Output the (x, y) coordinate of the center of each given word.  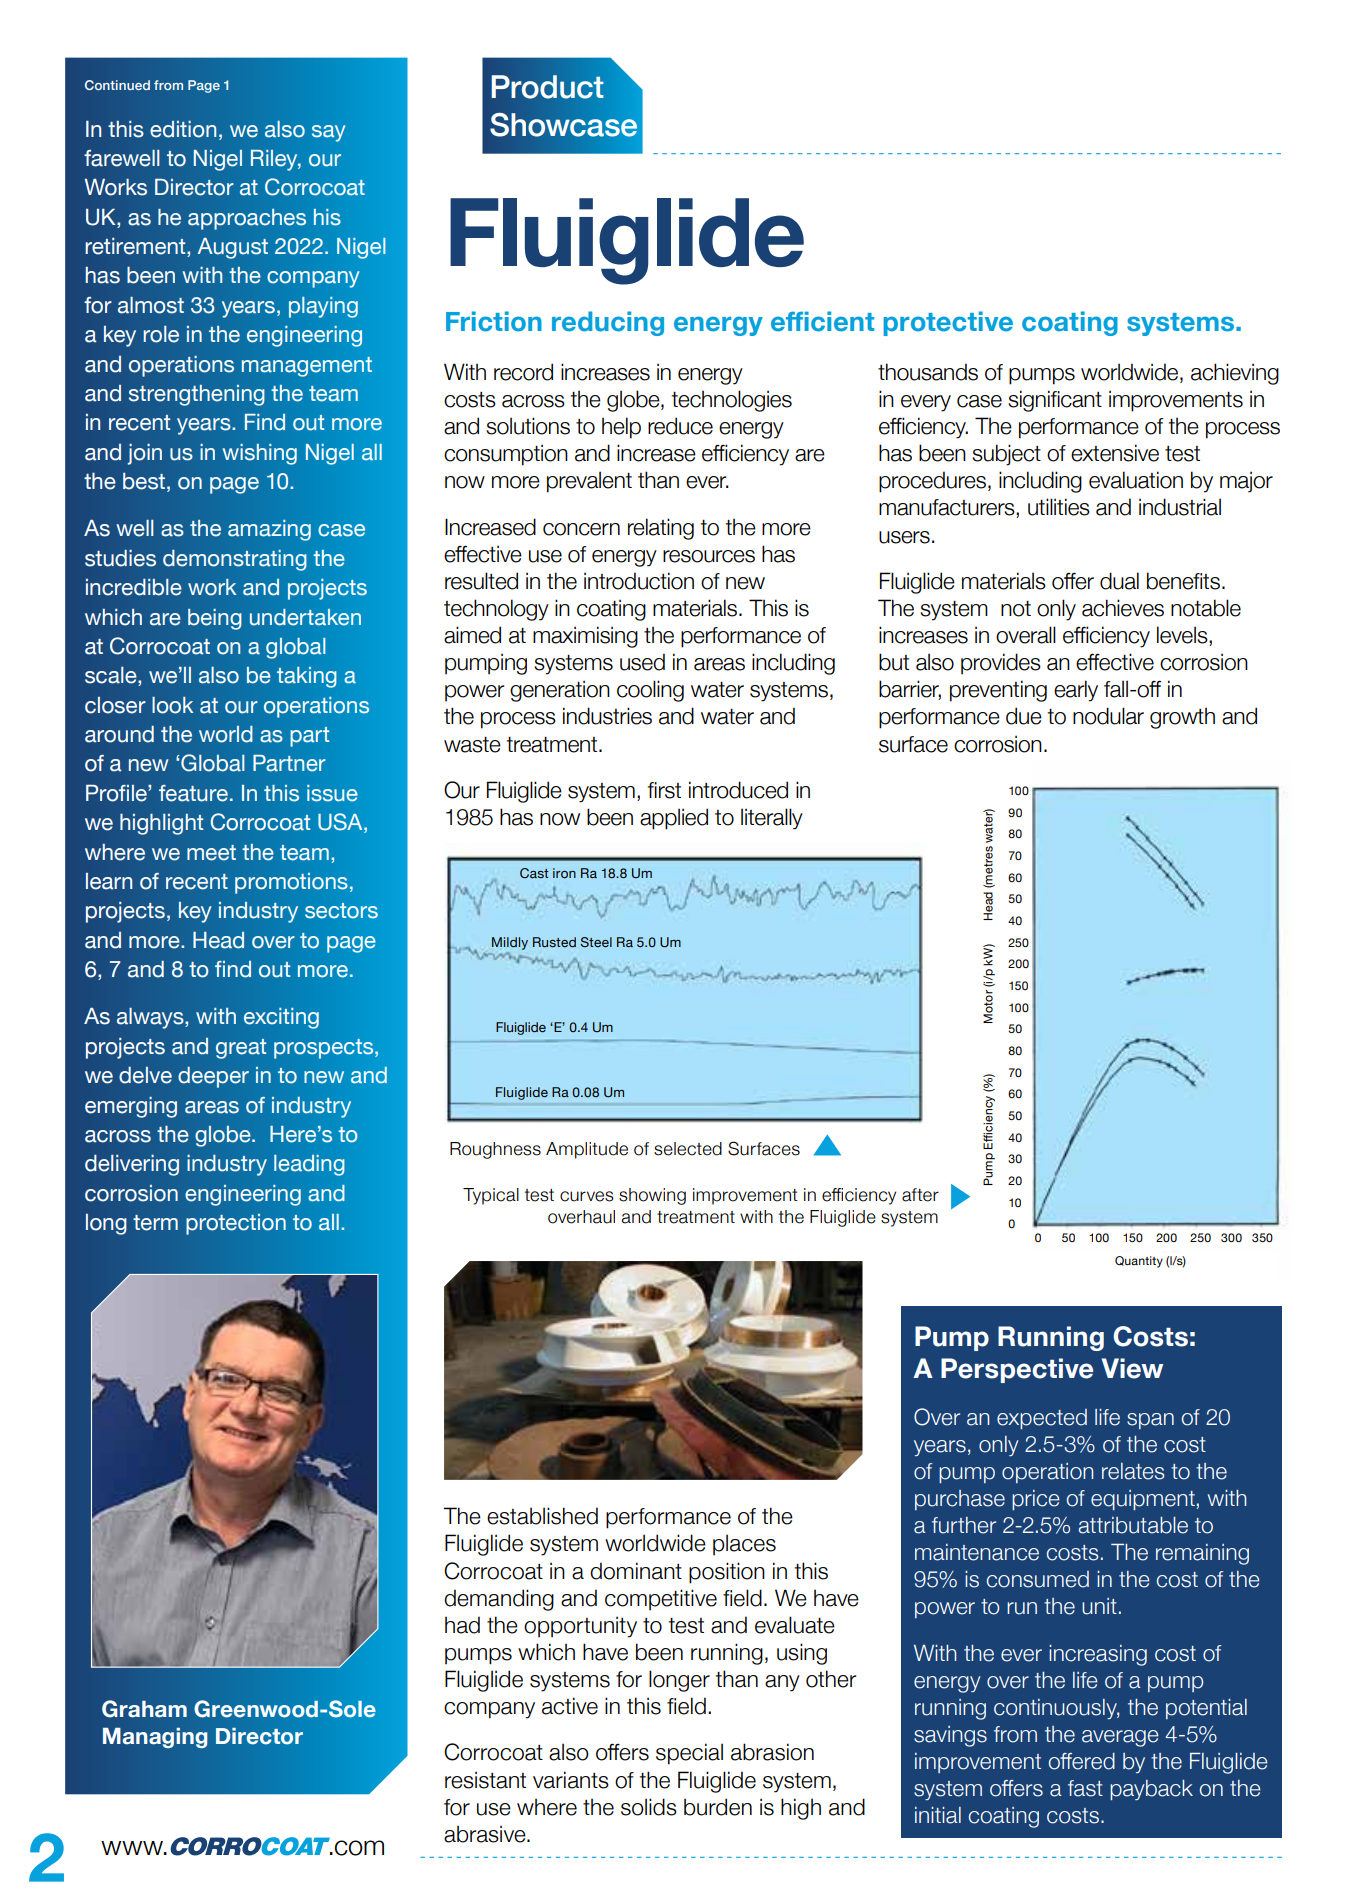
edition (183, 129)
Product (548, 87)
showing (652, 1196)
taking (307, 677)
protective (948, 323)
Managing (155, 1738)
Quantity (1139, 1262)
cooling (650, 691)
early (1076, 691)
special (689, 1754)
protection (236, 1224)
